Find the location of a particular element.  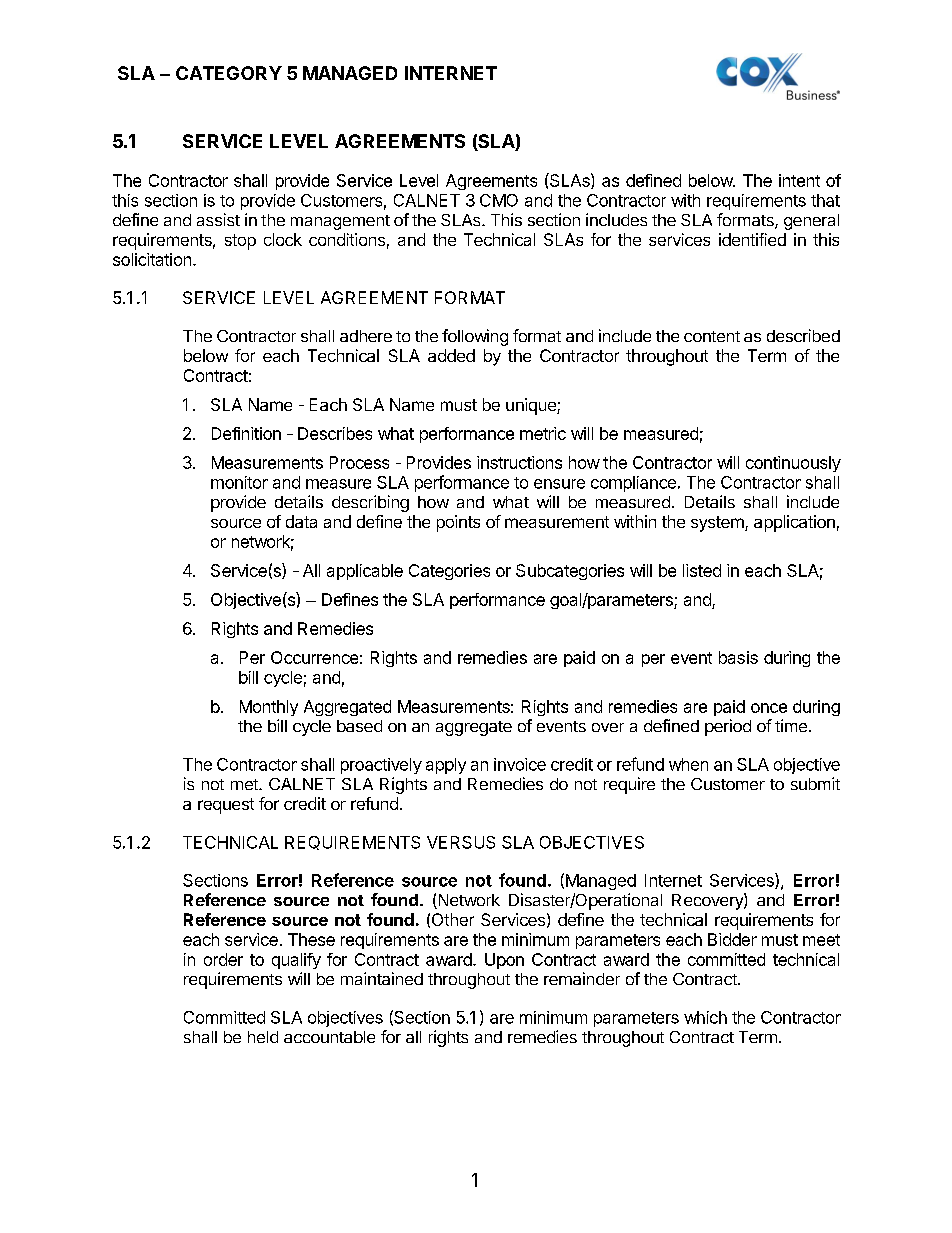

continuously is located at coordinates (793, 464).
